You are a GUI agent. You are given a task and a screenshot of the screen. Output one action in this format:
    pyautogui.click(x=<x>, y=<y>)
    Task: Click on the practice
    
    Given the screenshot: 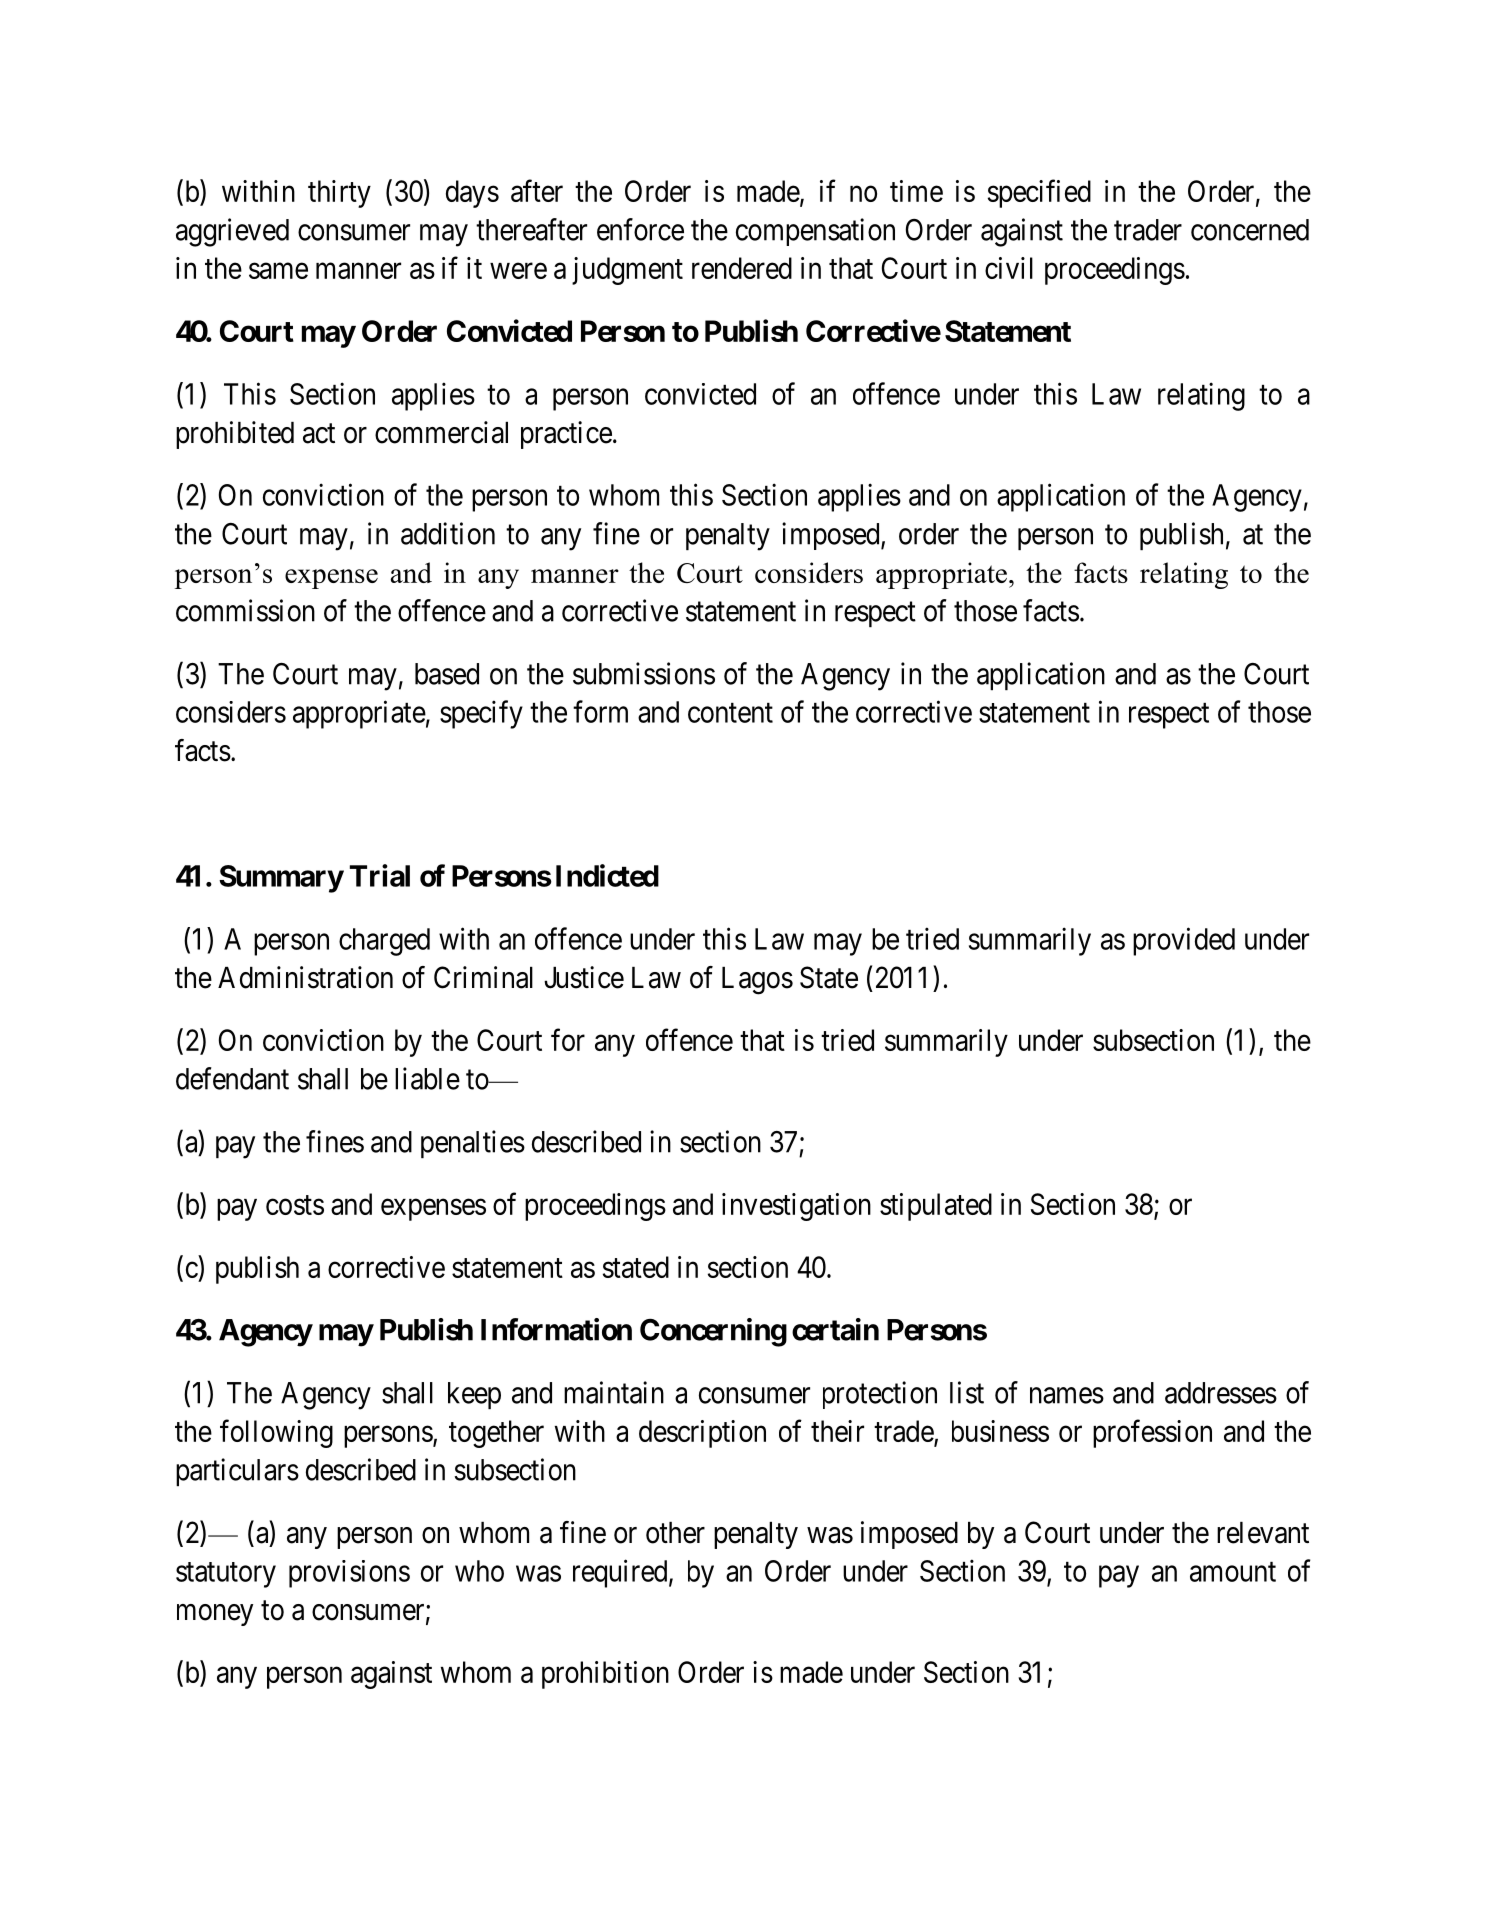 What is the action you would take?
    pyautogui.click(x=566, y=435)
